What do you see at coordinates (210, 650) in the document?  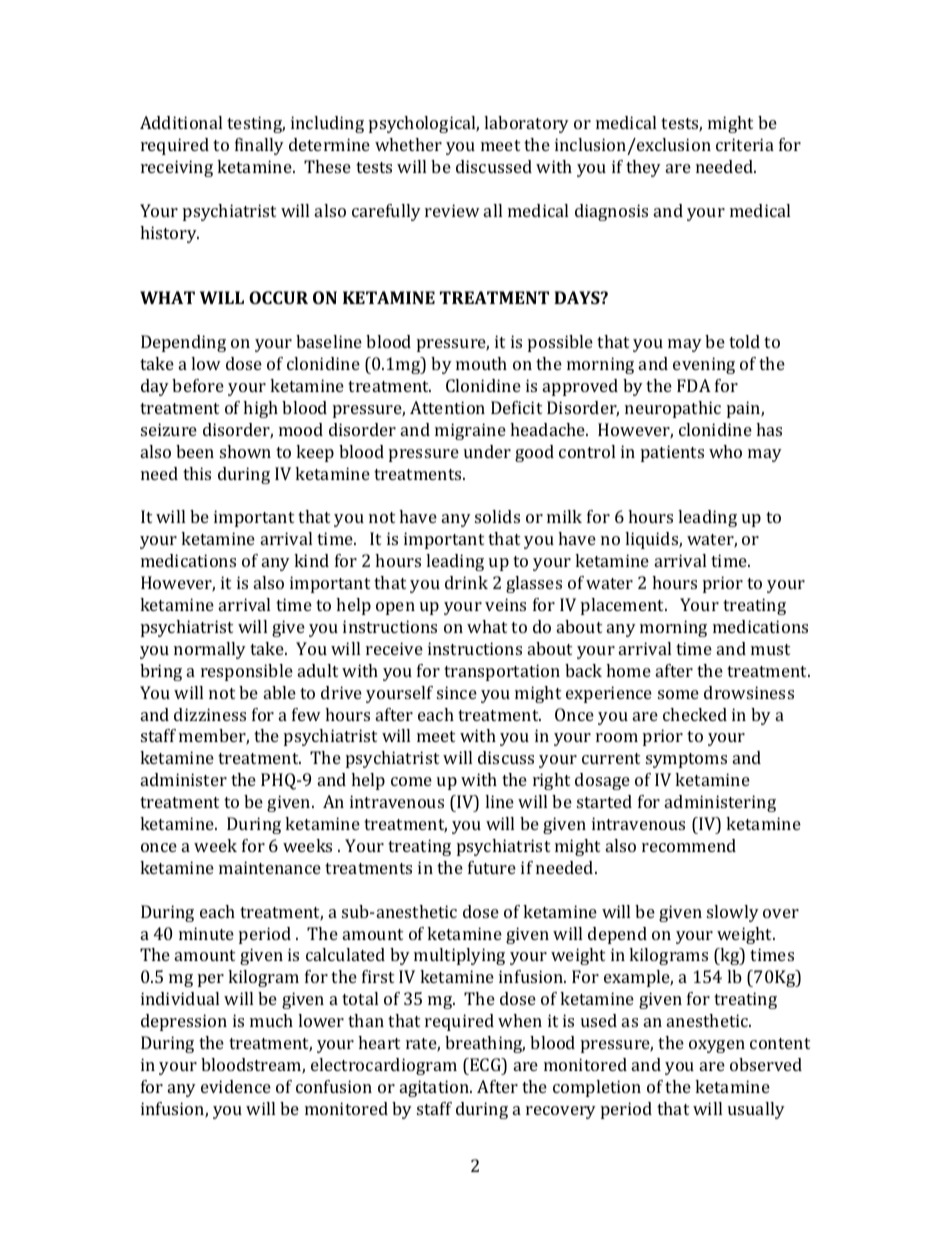 I see `normally` at bounding box center [210, 650].
